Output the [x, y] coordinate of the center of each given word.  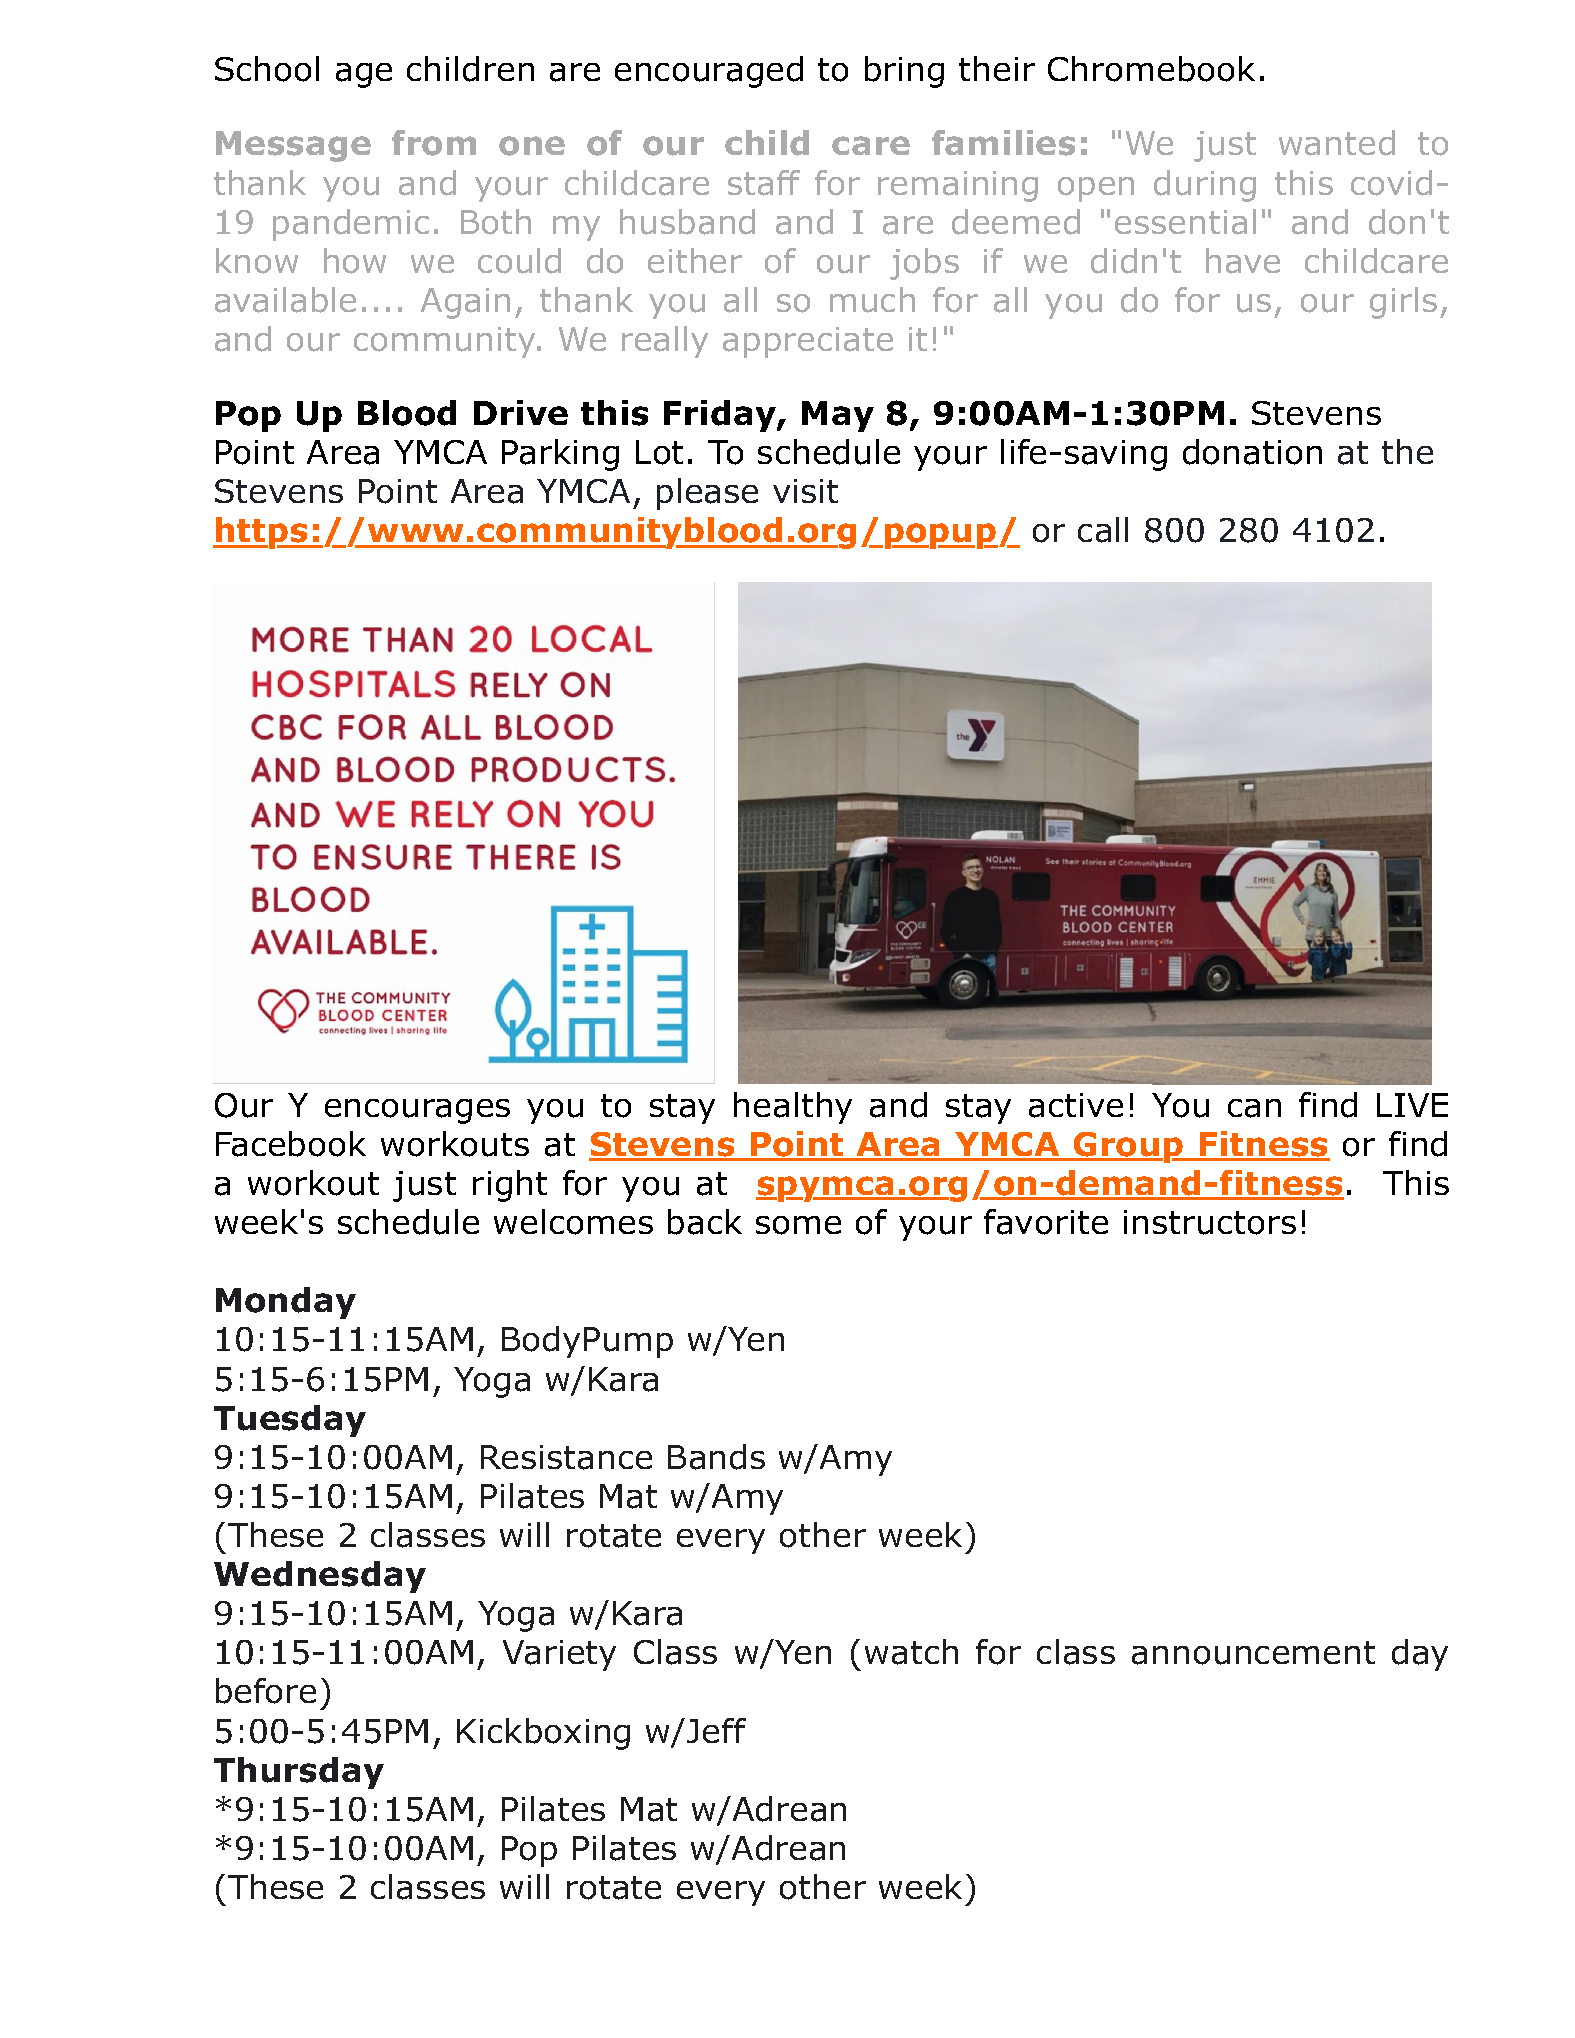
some [798, 1225]
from [434, 143]
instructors [1210, 1222]
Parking [560, 455]
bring [904, 72]
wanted [1337, 143]
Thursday [299, 1773]
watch [911, 1652]
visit [805, 491]
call [1103, 530]
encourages [417, 1111]
